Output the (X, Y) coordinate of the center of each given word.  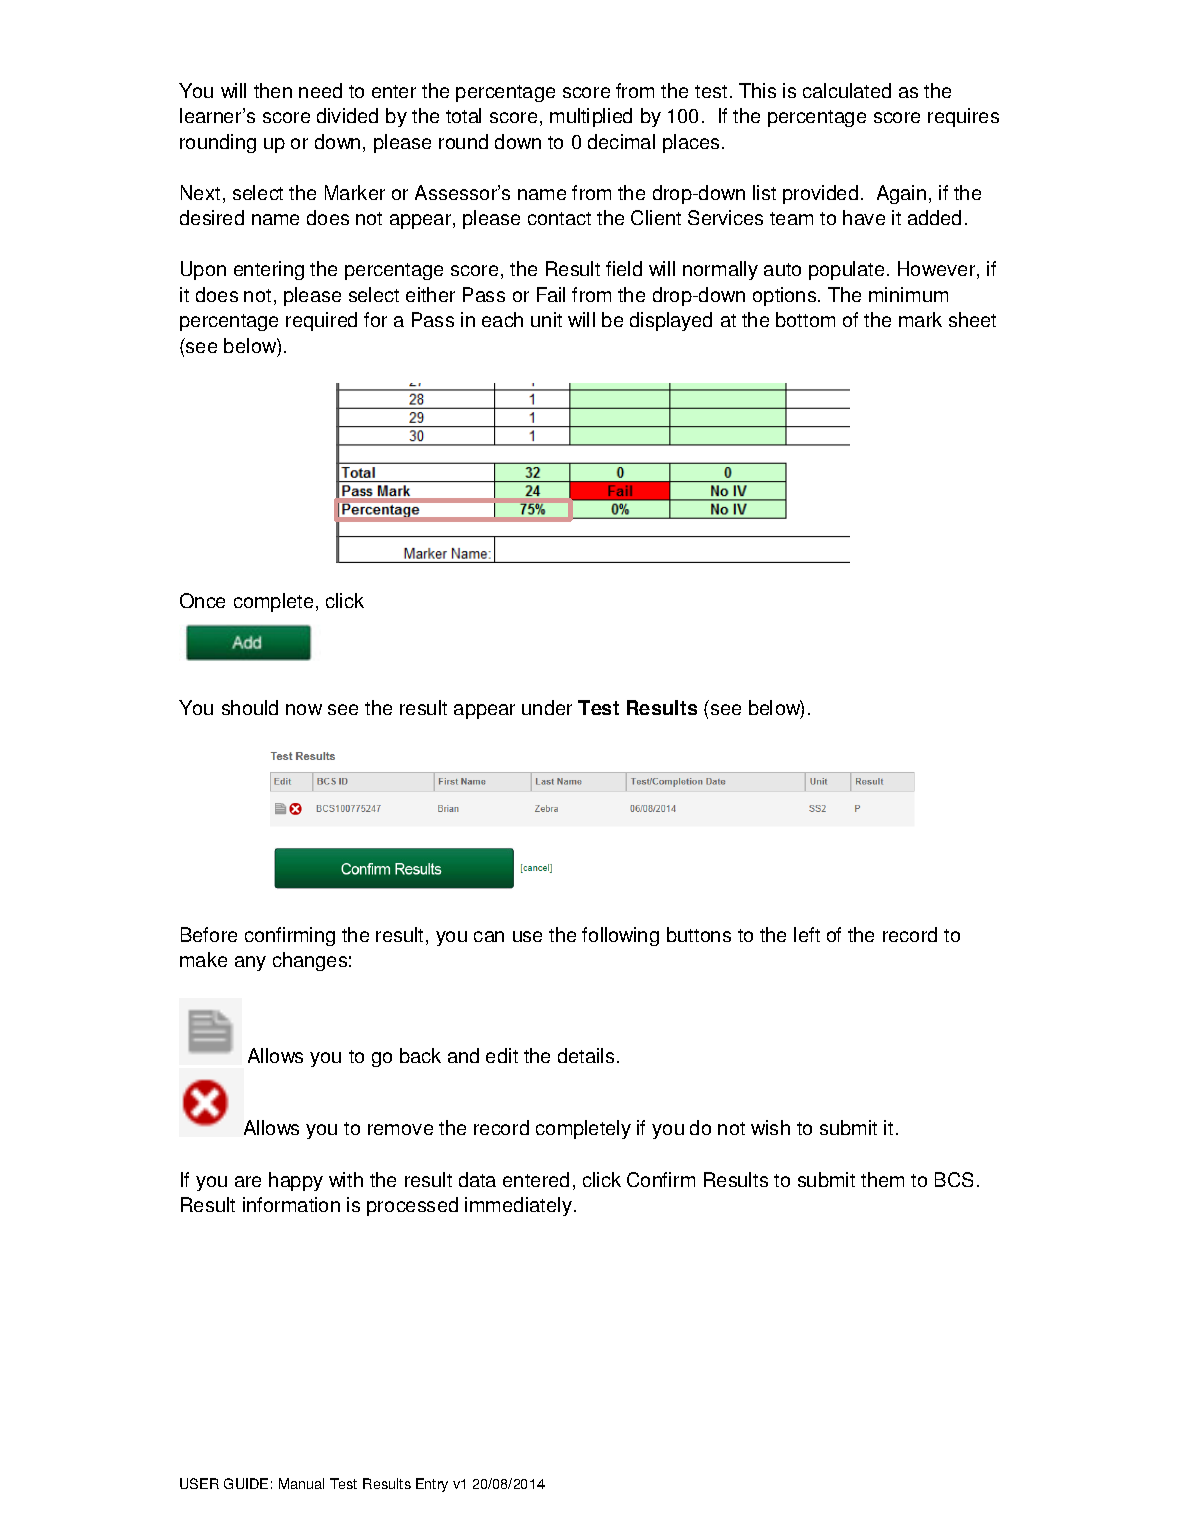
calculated (847, 90)
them (882, 1179)
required (321, 321)
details (586, 1055)
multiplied (591, 117)
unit (546, 319)
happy (296, 1181)
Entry (432, 1485)
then (273, 90)
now (304, 709)
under (547, 707)
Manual (301, 1483)
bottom (805, 319)
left (807, 934)
